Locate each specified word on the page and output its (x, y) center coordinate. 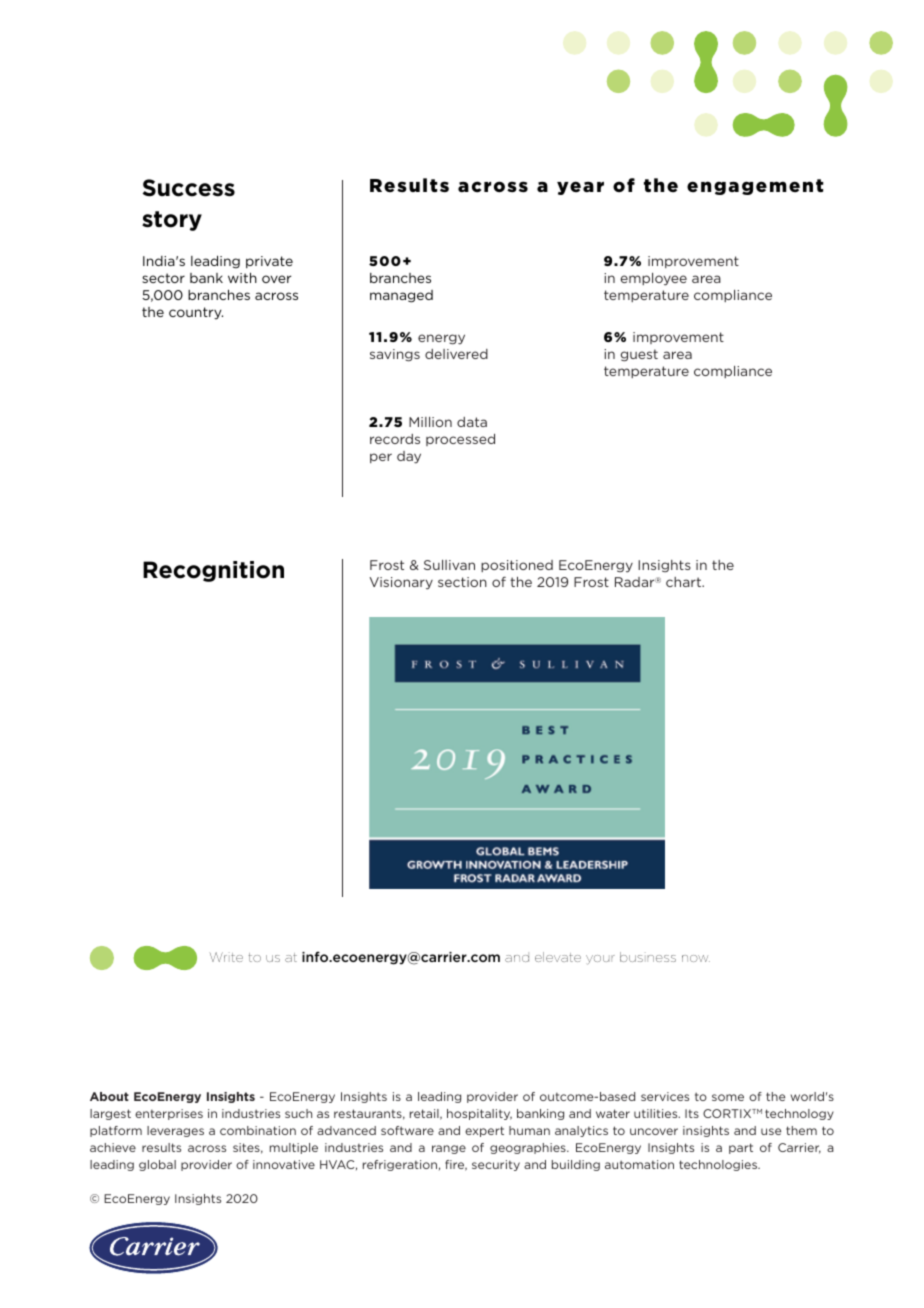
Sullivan (449, 565)
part (741, 1148)
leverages (175, 1131)
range (449, 1149)
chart (684, 582)
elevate (558, 957)
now (696, 958)
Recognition (213, 571)
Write (226, 957)
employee (653, 279)
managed (401, 296)
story (172, 221)
